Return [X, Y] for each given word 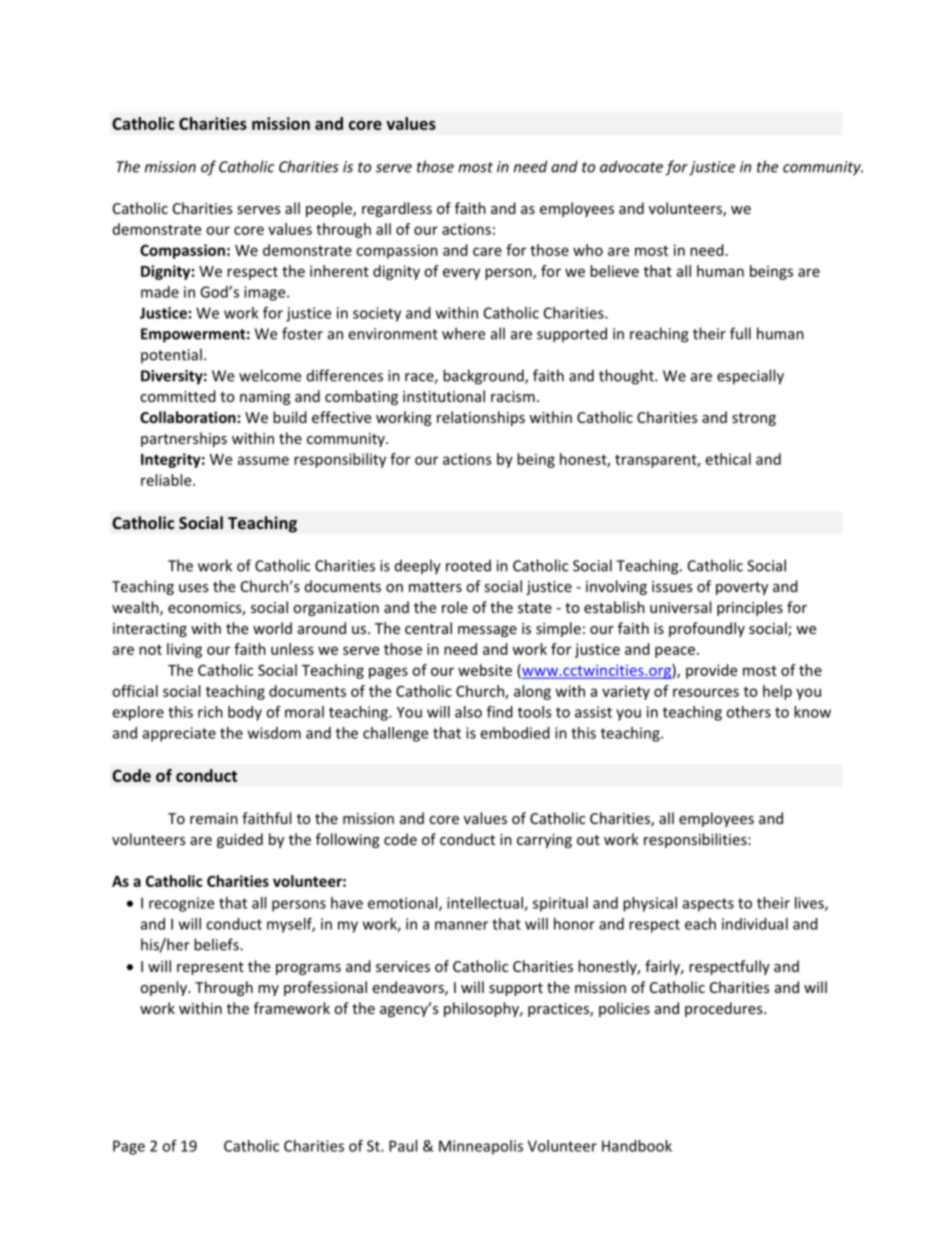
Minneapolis [481, 1147]
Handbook [637, 1146]
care [487, 251]
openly [164, 988]
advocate [631, 166]
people [330, 209]
